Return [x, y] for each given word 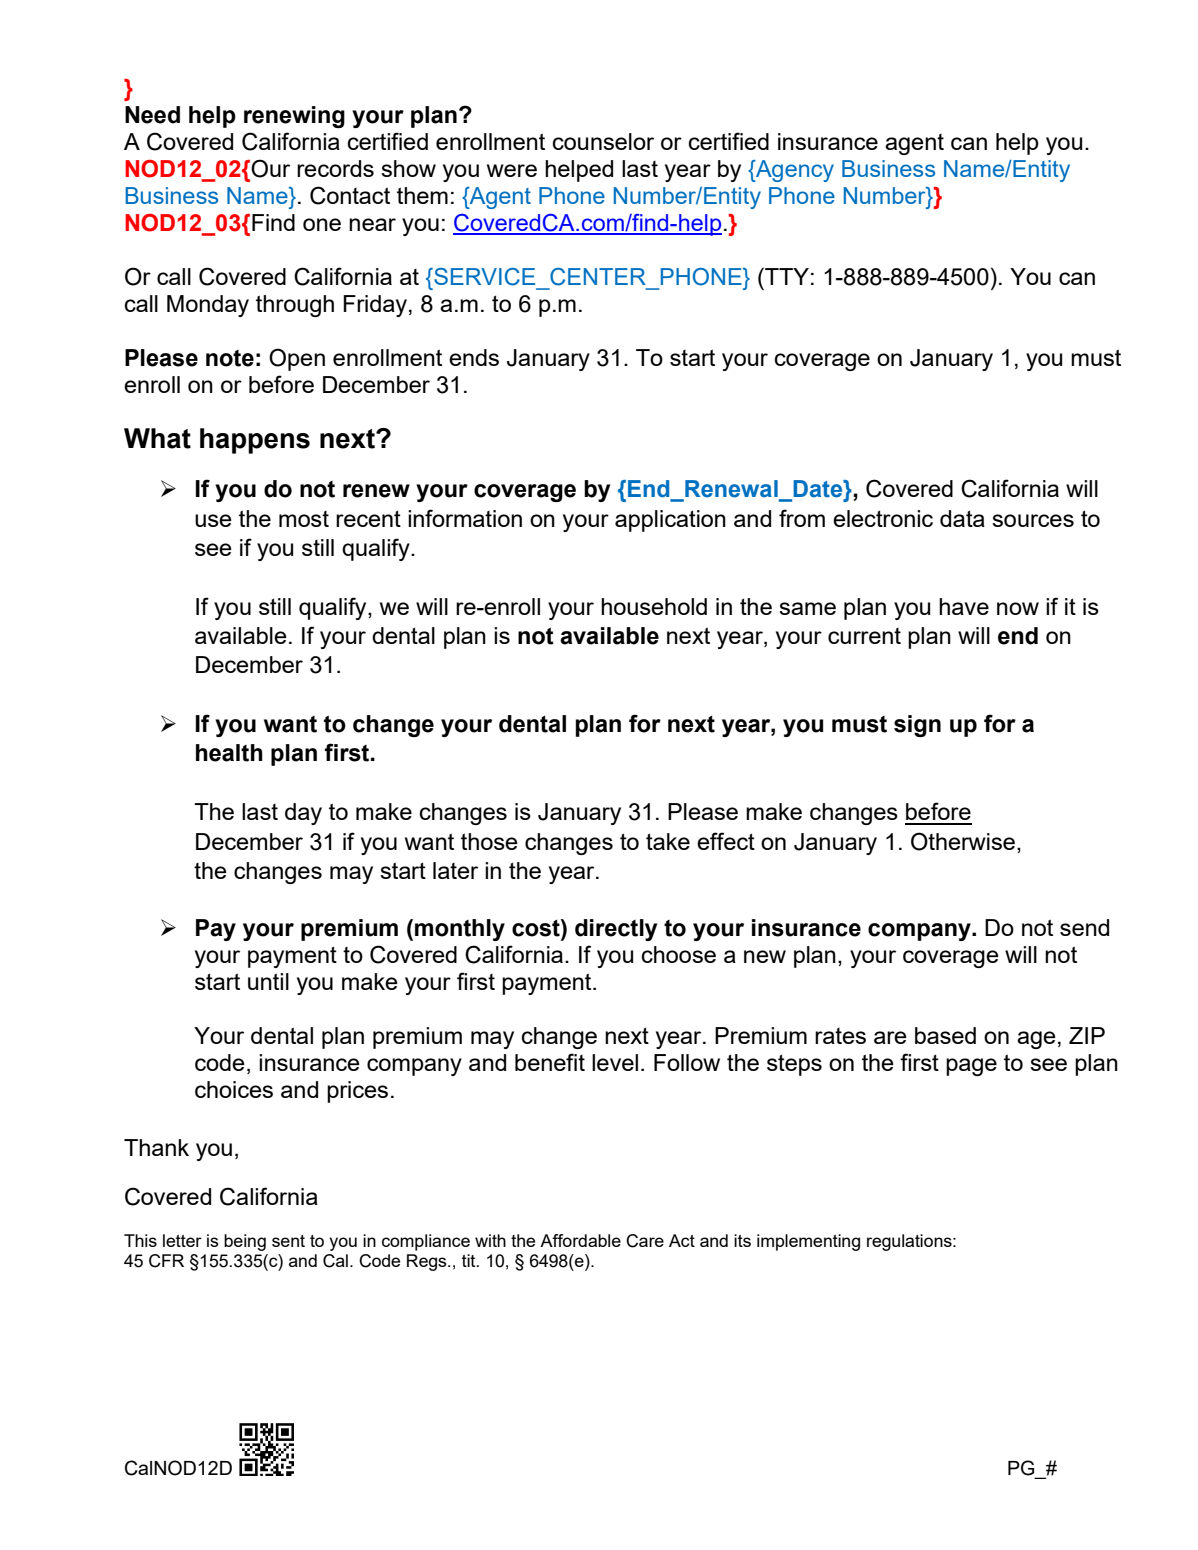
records [335, 168]
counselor [603, 141]
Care [645, 1241]
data [962, 518]
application [670, 521]
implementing [808, 1242]
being [245, 1242]
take [668, 841]
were [512, 170]
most [304, 519]
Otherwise [963, 841]
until [268, 981]
